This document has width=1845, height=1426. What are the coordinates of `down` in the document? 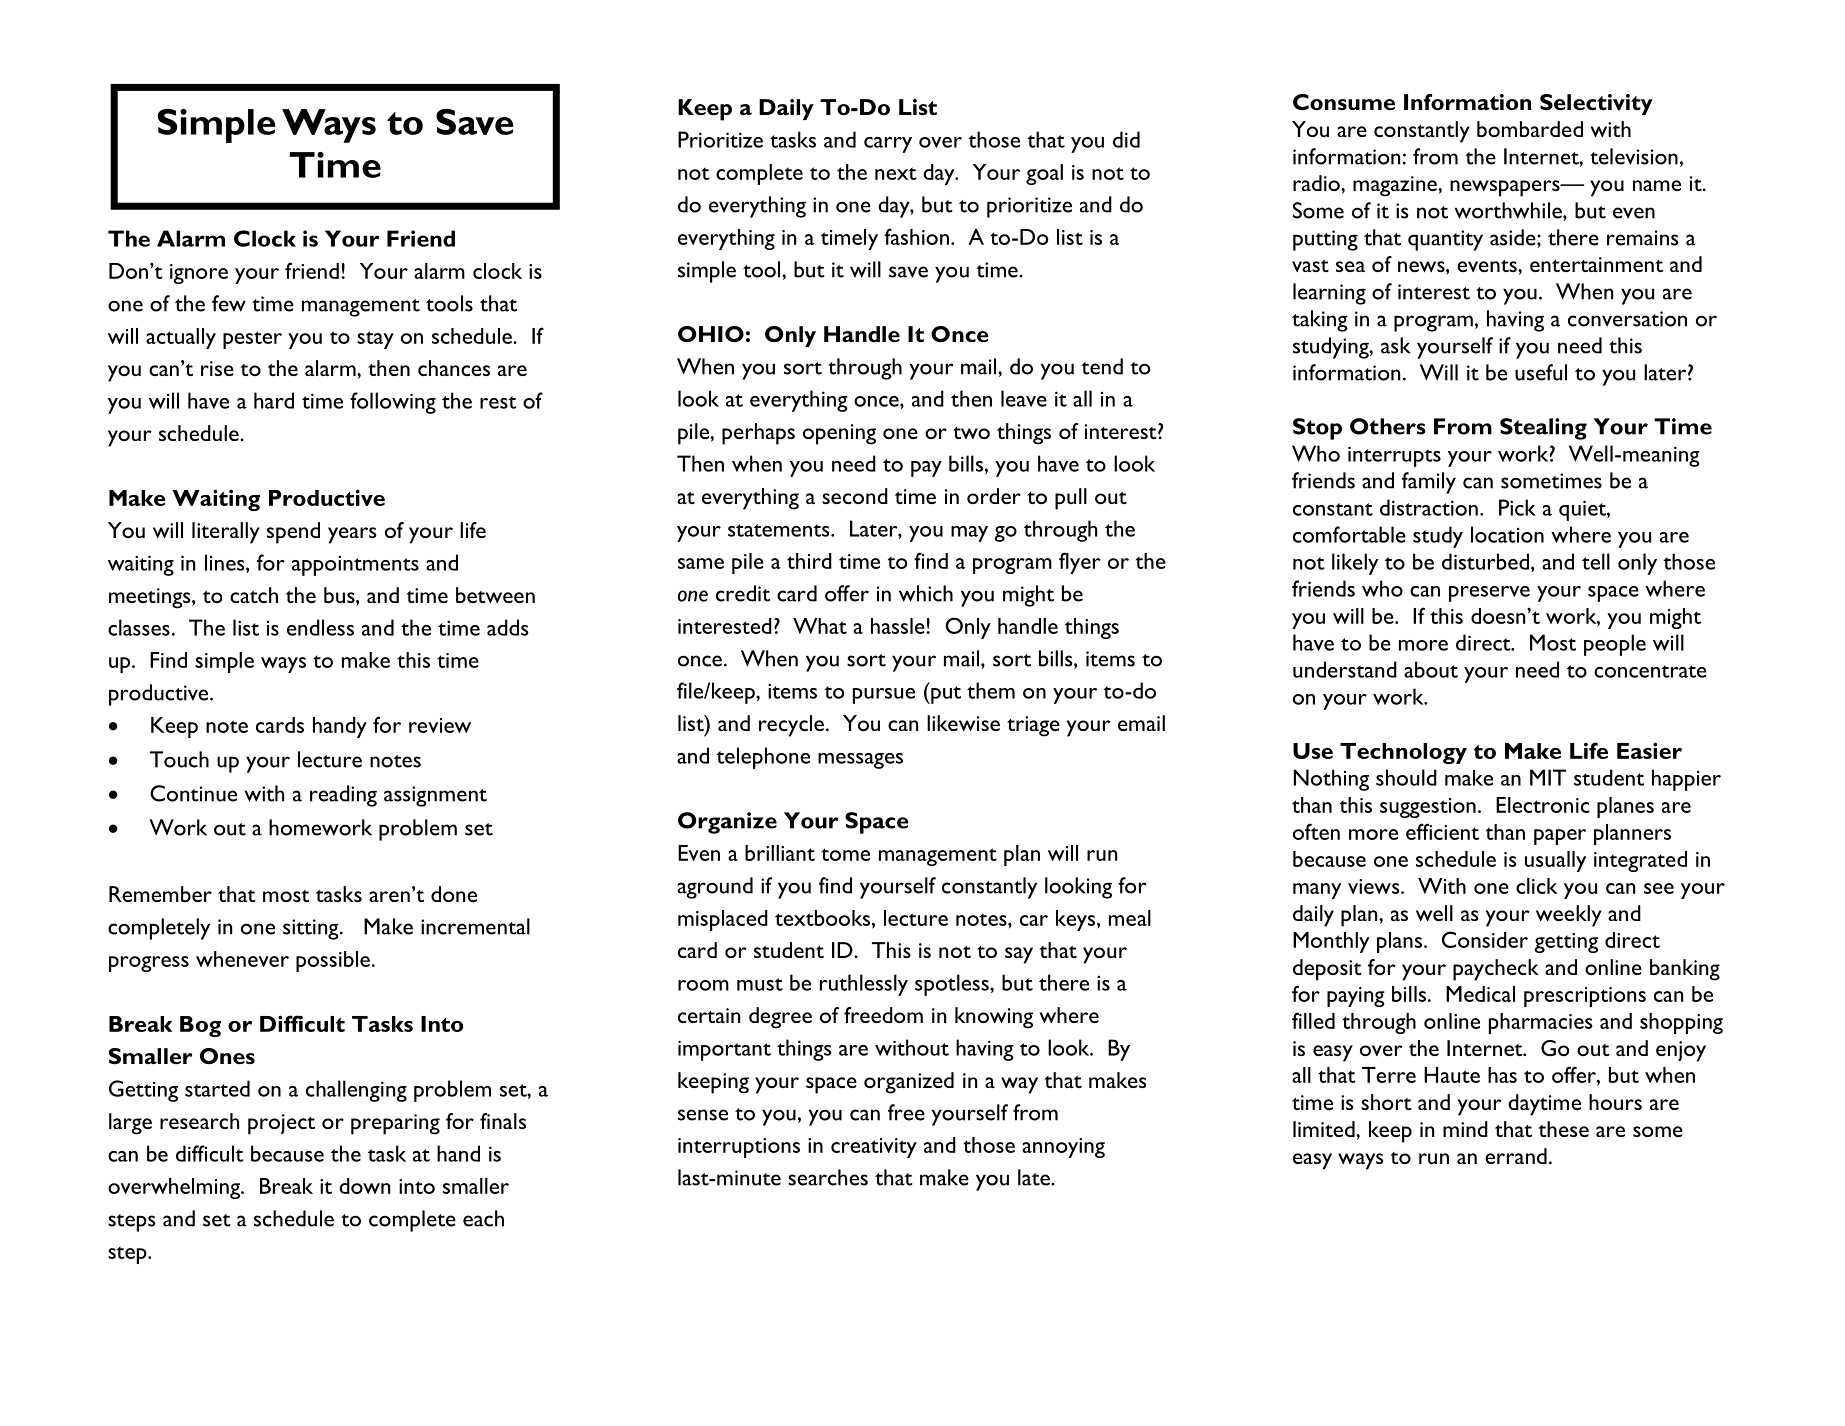 It's located at (364, 1186).
